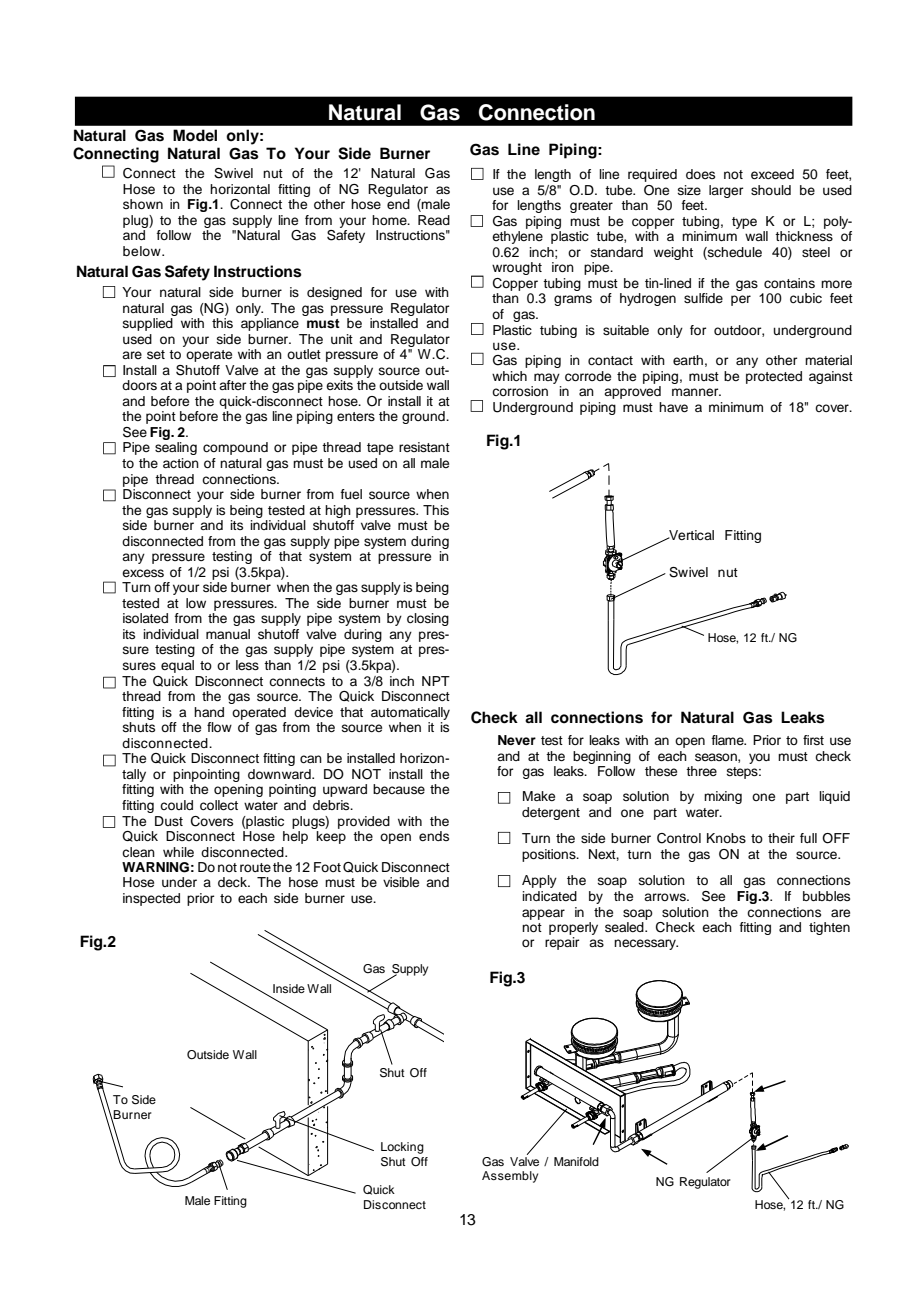 Image resolution: width=924 pixels, height=1308 pixels. Describe the element at coordinates (539, 881) in the screenshot. I see `Apply` at that location.
